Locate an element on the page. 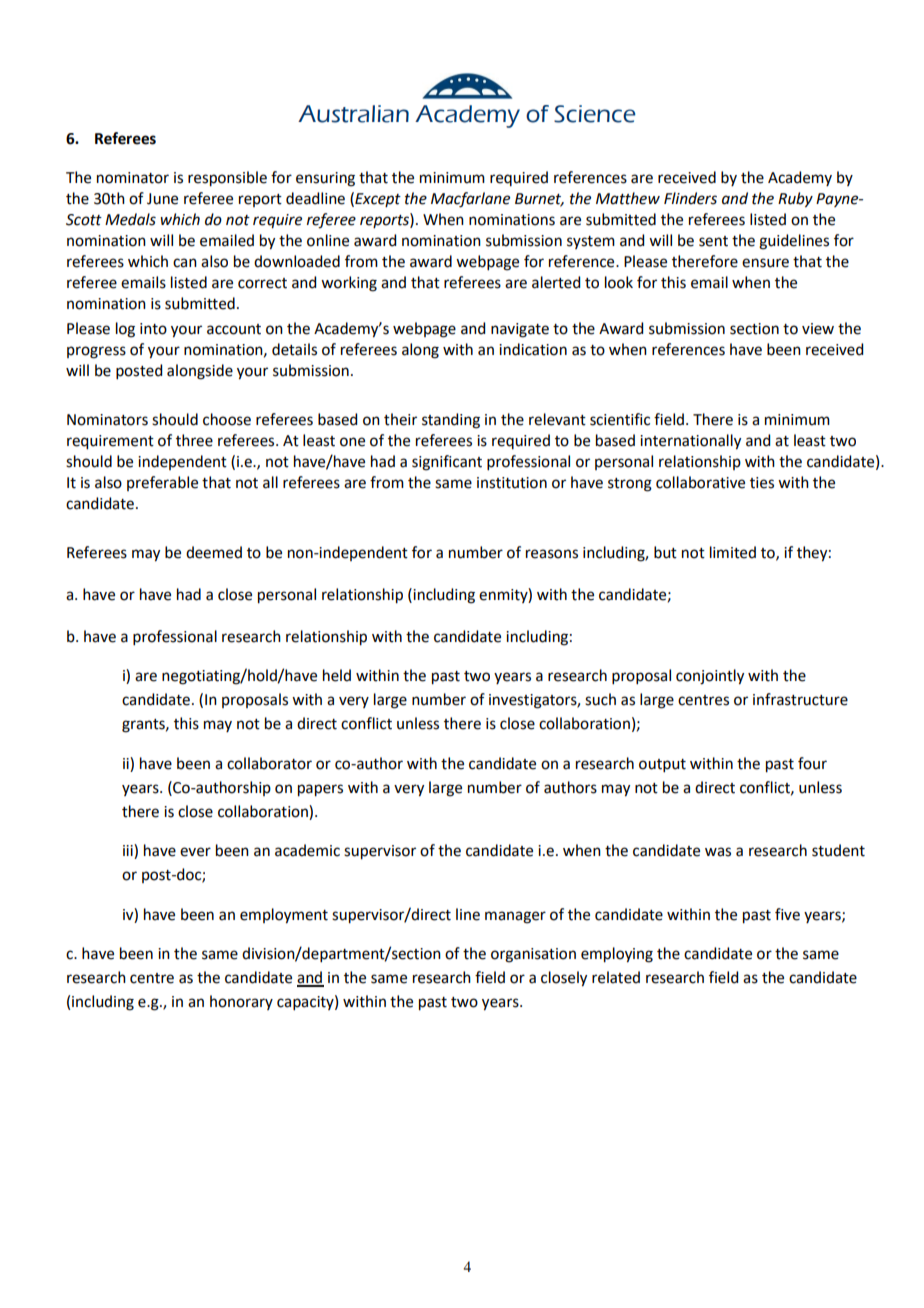 Image resolution: width=924 pixels, height=1308 pixels. Macfarlane is located at coordinates (470, 200).
